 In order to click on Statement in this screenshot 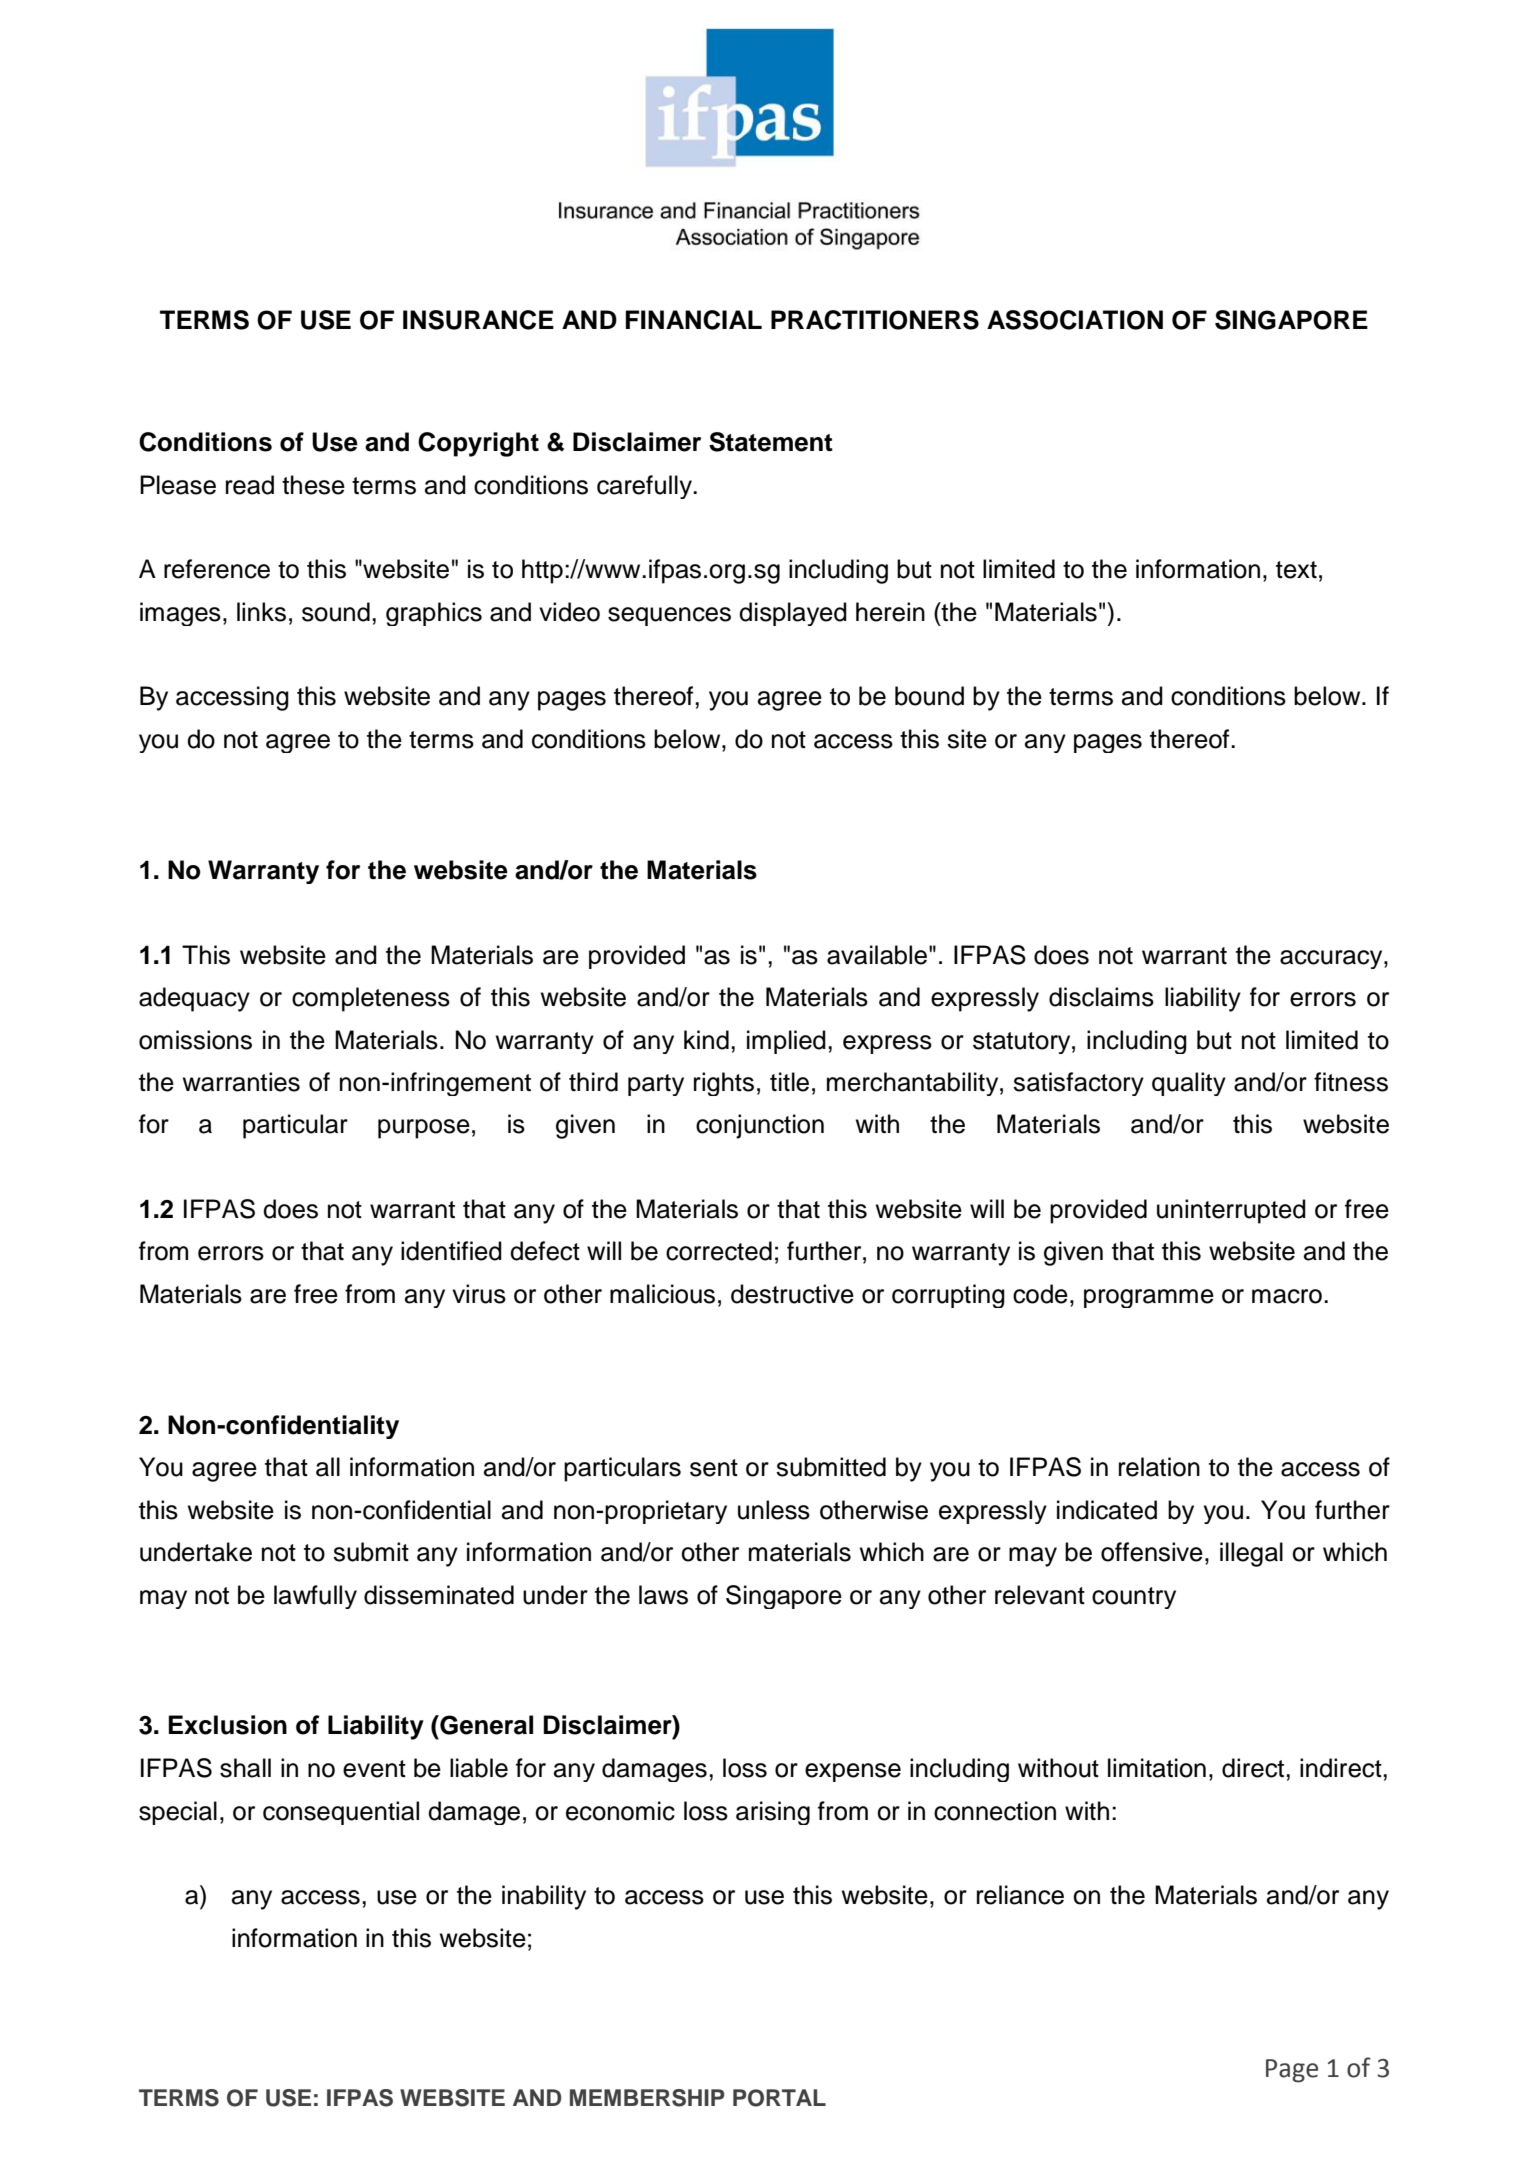, I will do `click(771, 442)`.
